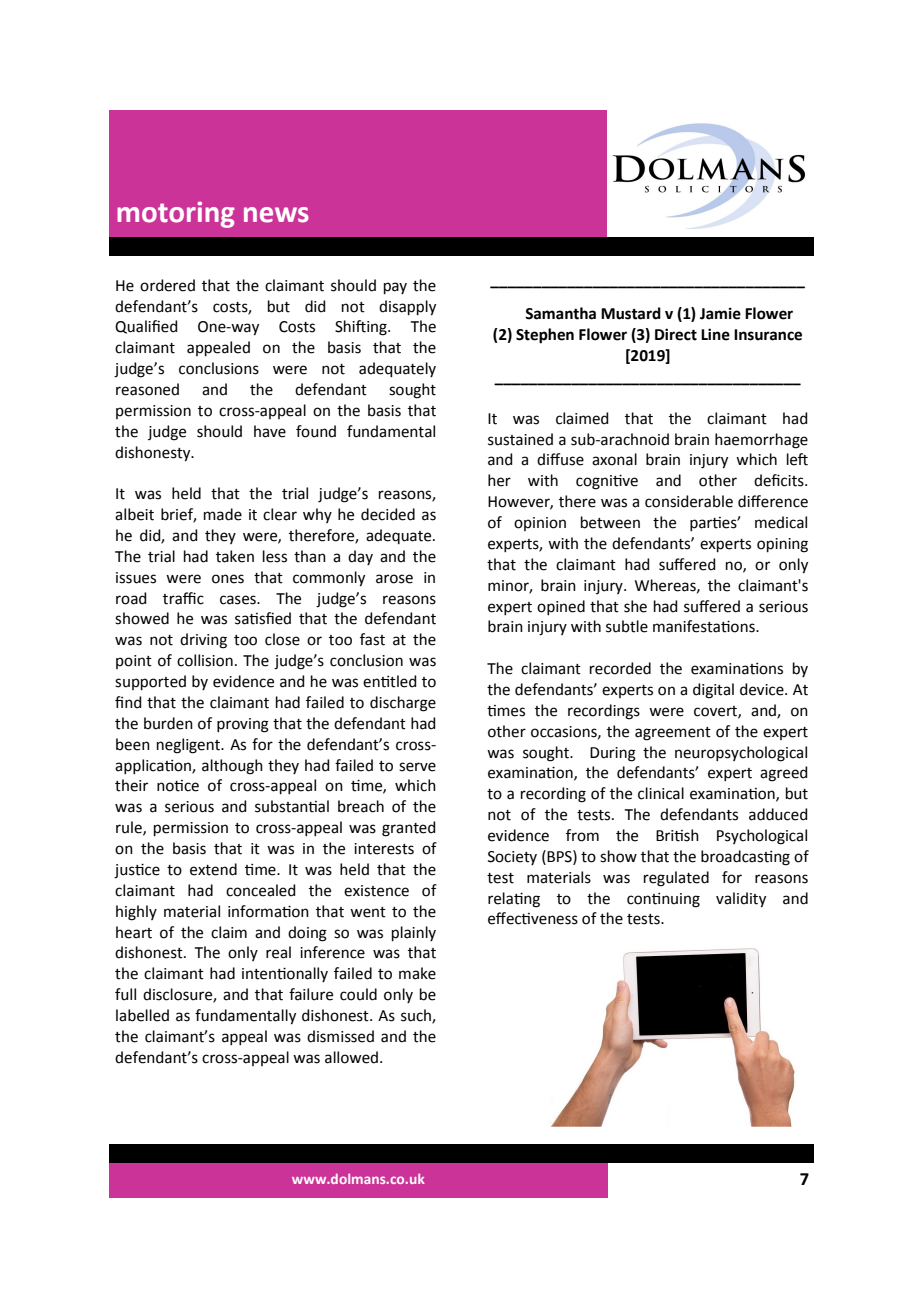 Image resolution: width=924 pixels, height=1308 pixels. What do you see at coordinates (713, 691) in the image?
I see `digital` at bounding box center [713, 691].
